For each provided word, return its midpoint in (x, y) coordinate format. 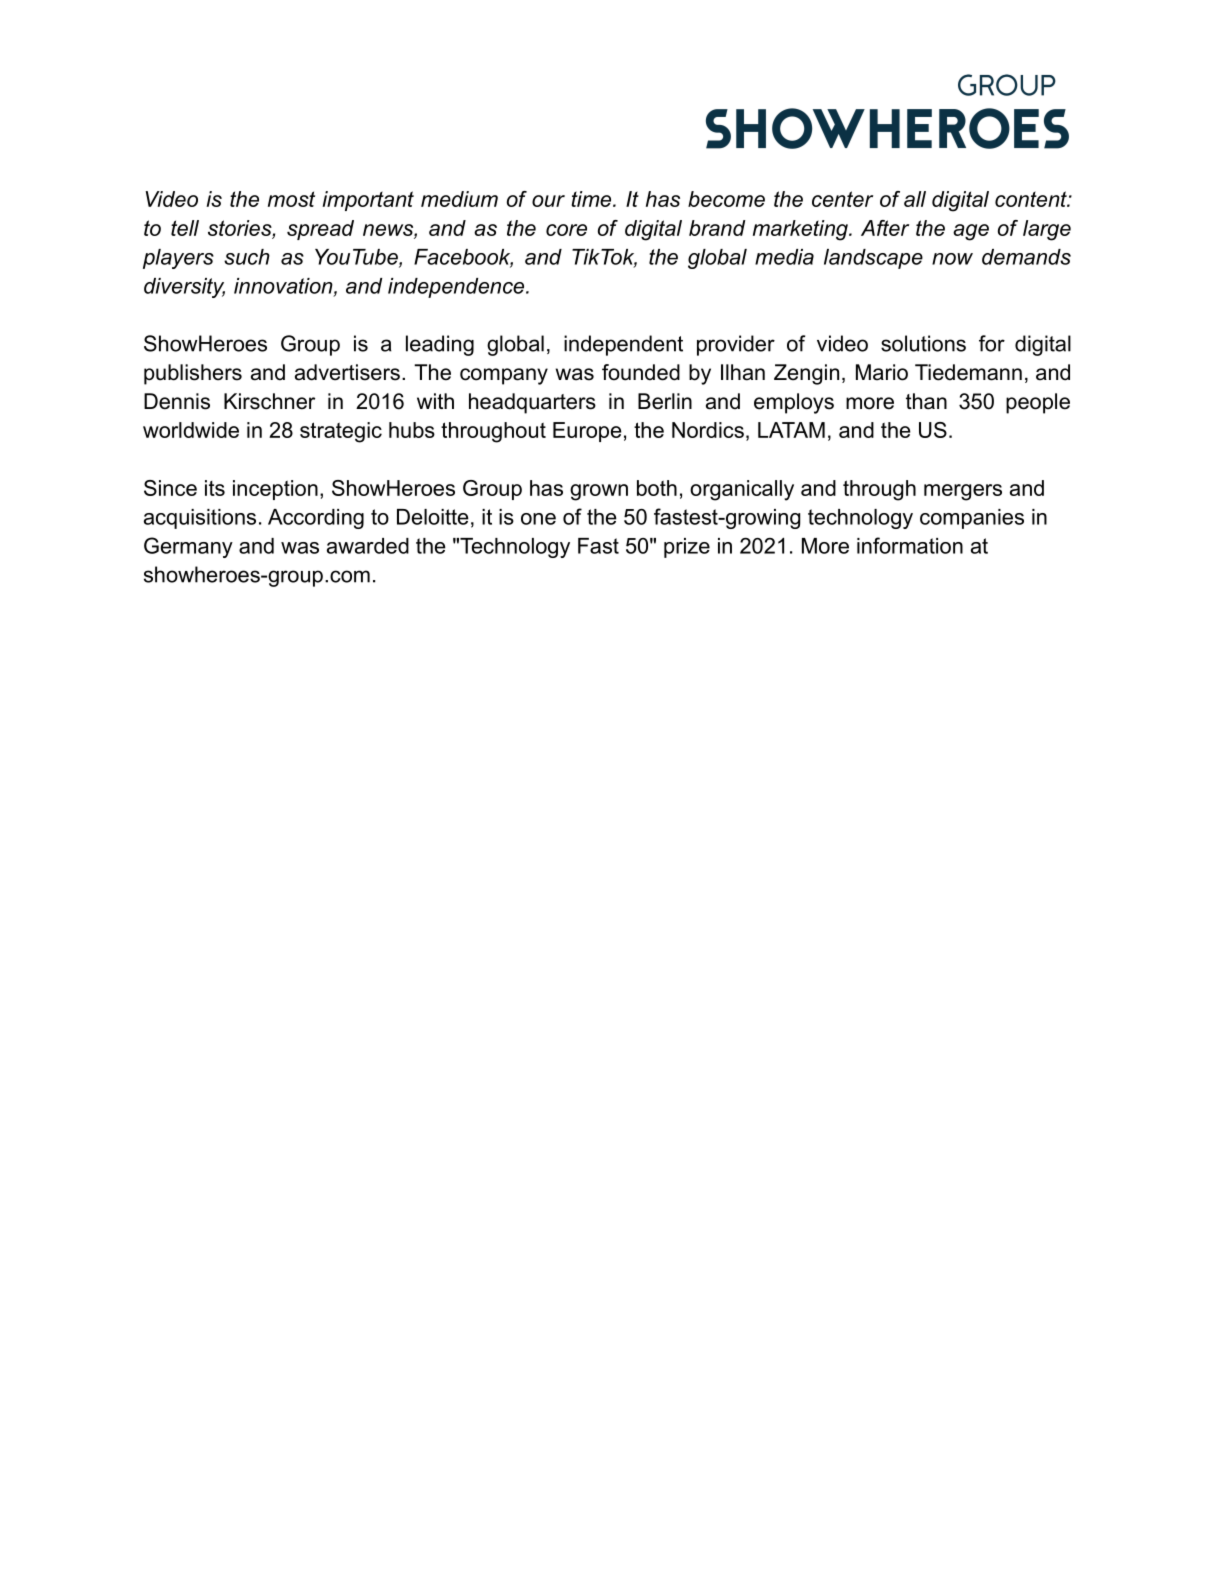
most (291, 199)
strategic (341, 432)
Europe (587, 432)
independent (623, 345)
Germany (188, 547)
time (592, 199)
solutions (923, 343)
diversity (184, 288)
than (926, 401)
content (1032, 199)
